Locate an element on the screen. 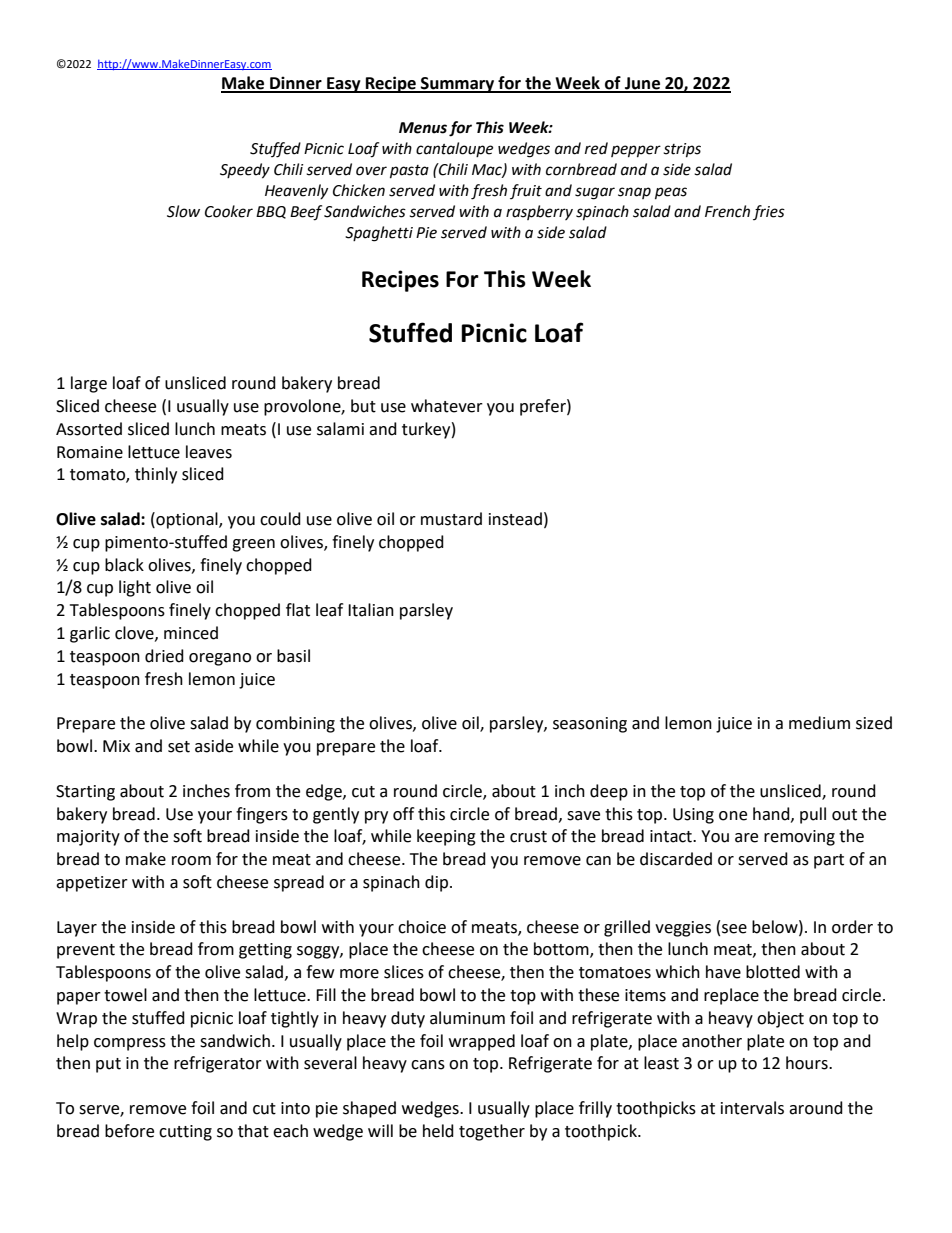 The height and width of the screenshot is (1233, 952). dip is located at coordinates (436, 883).
